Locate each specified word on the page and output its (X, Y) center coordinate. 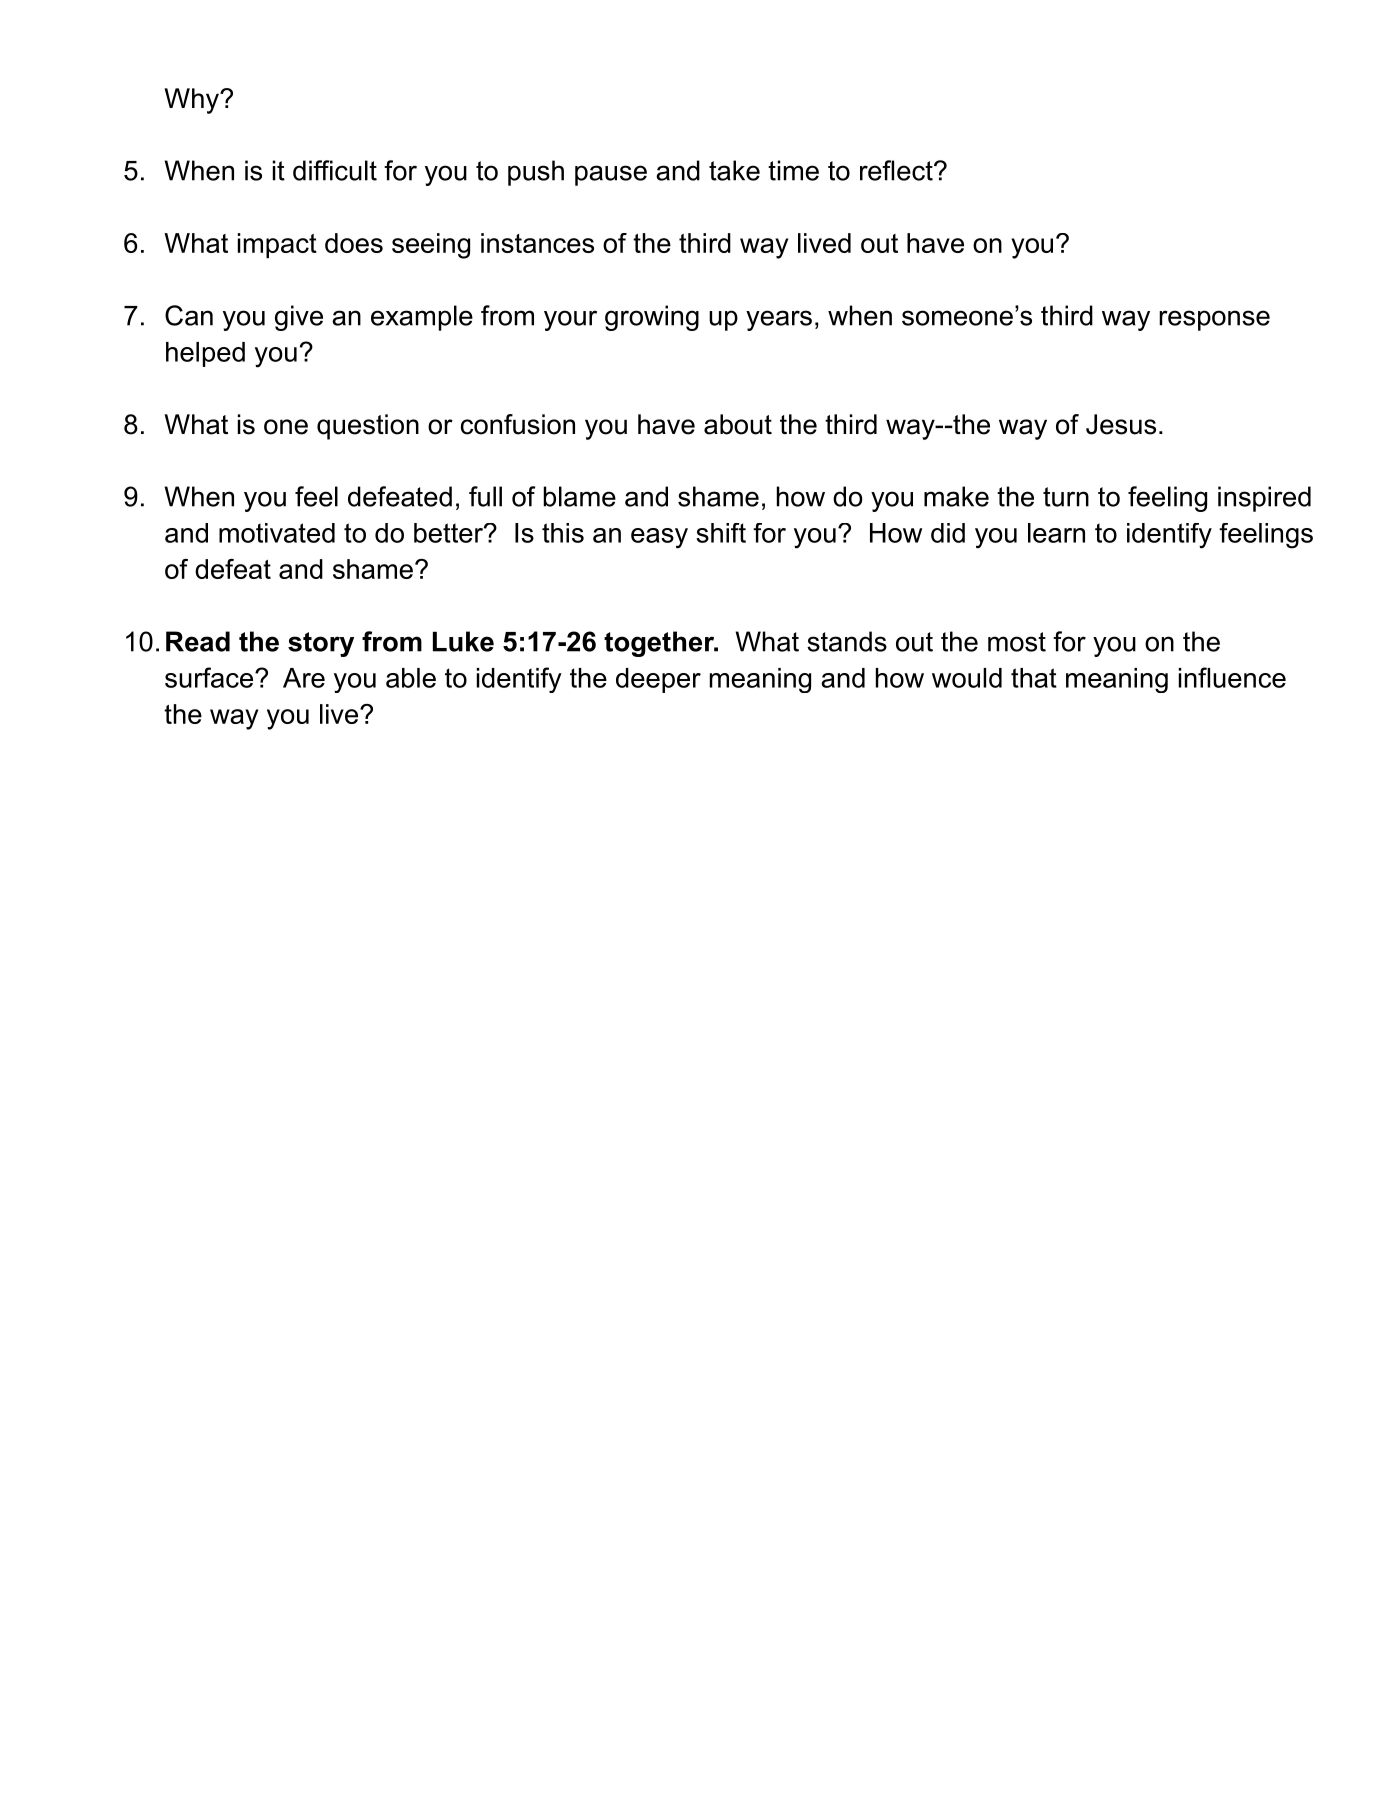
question (368, 427)
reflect (897, 170)
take (734, 170)
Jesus (1121, 424)
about (738, 424)
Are (304, 678)
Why (192, 101)
